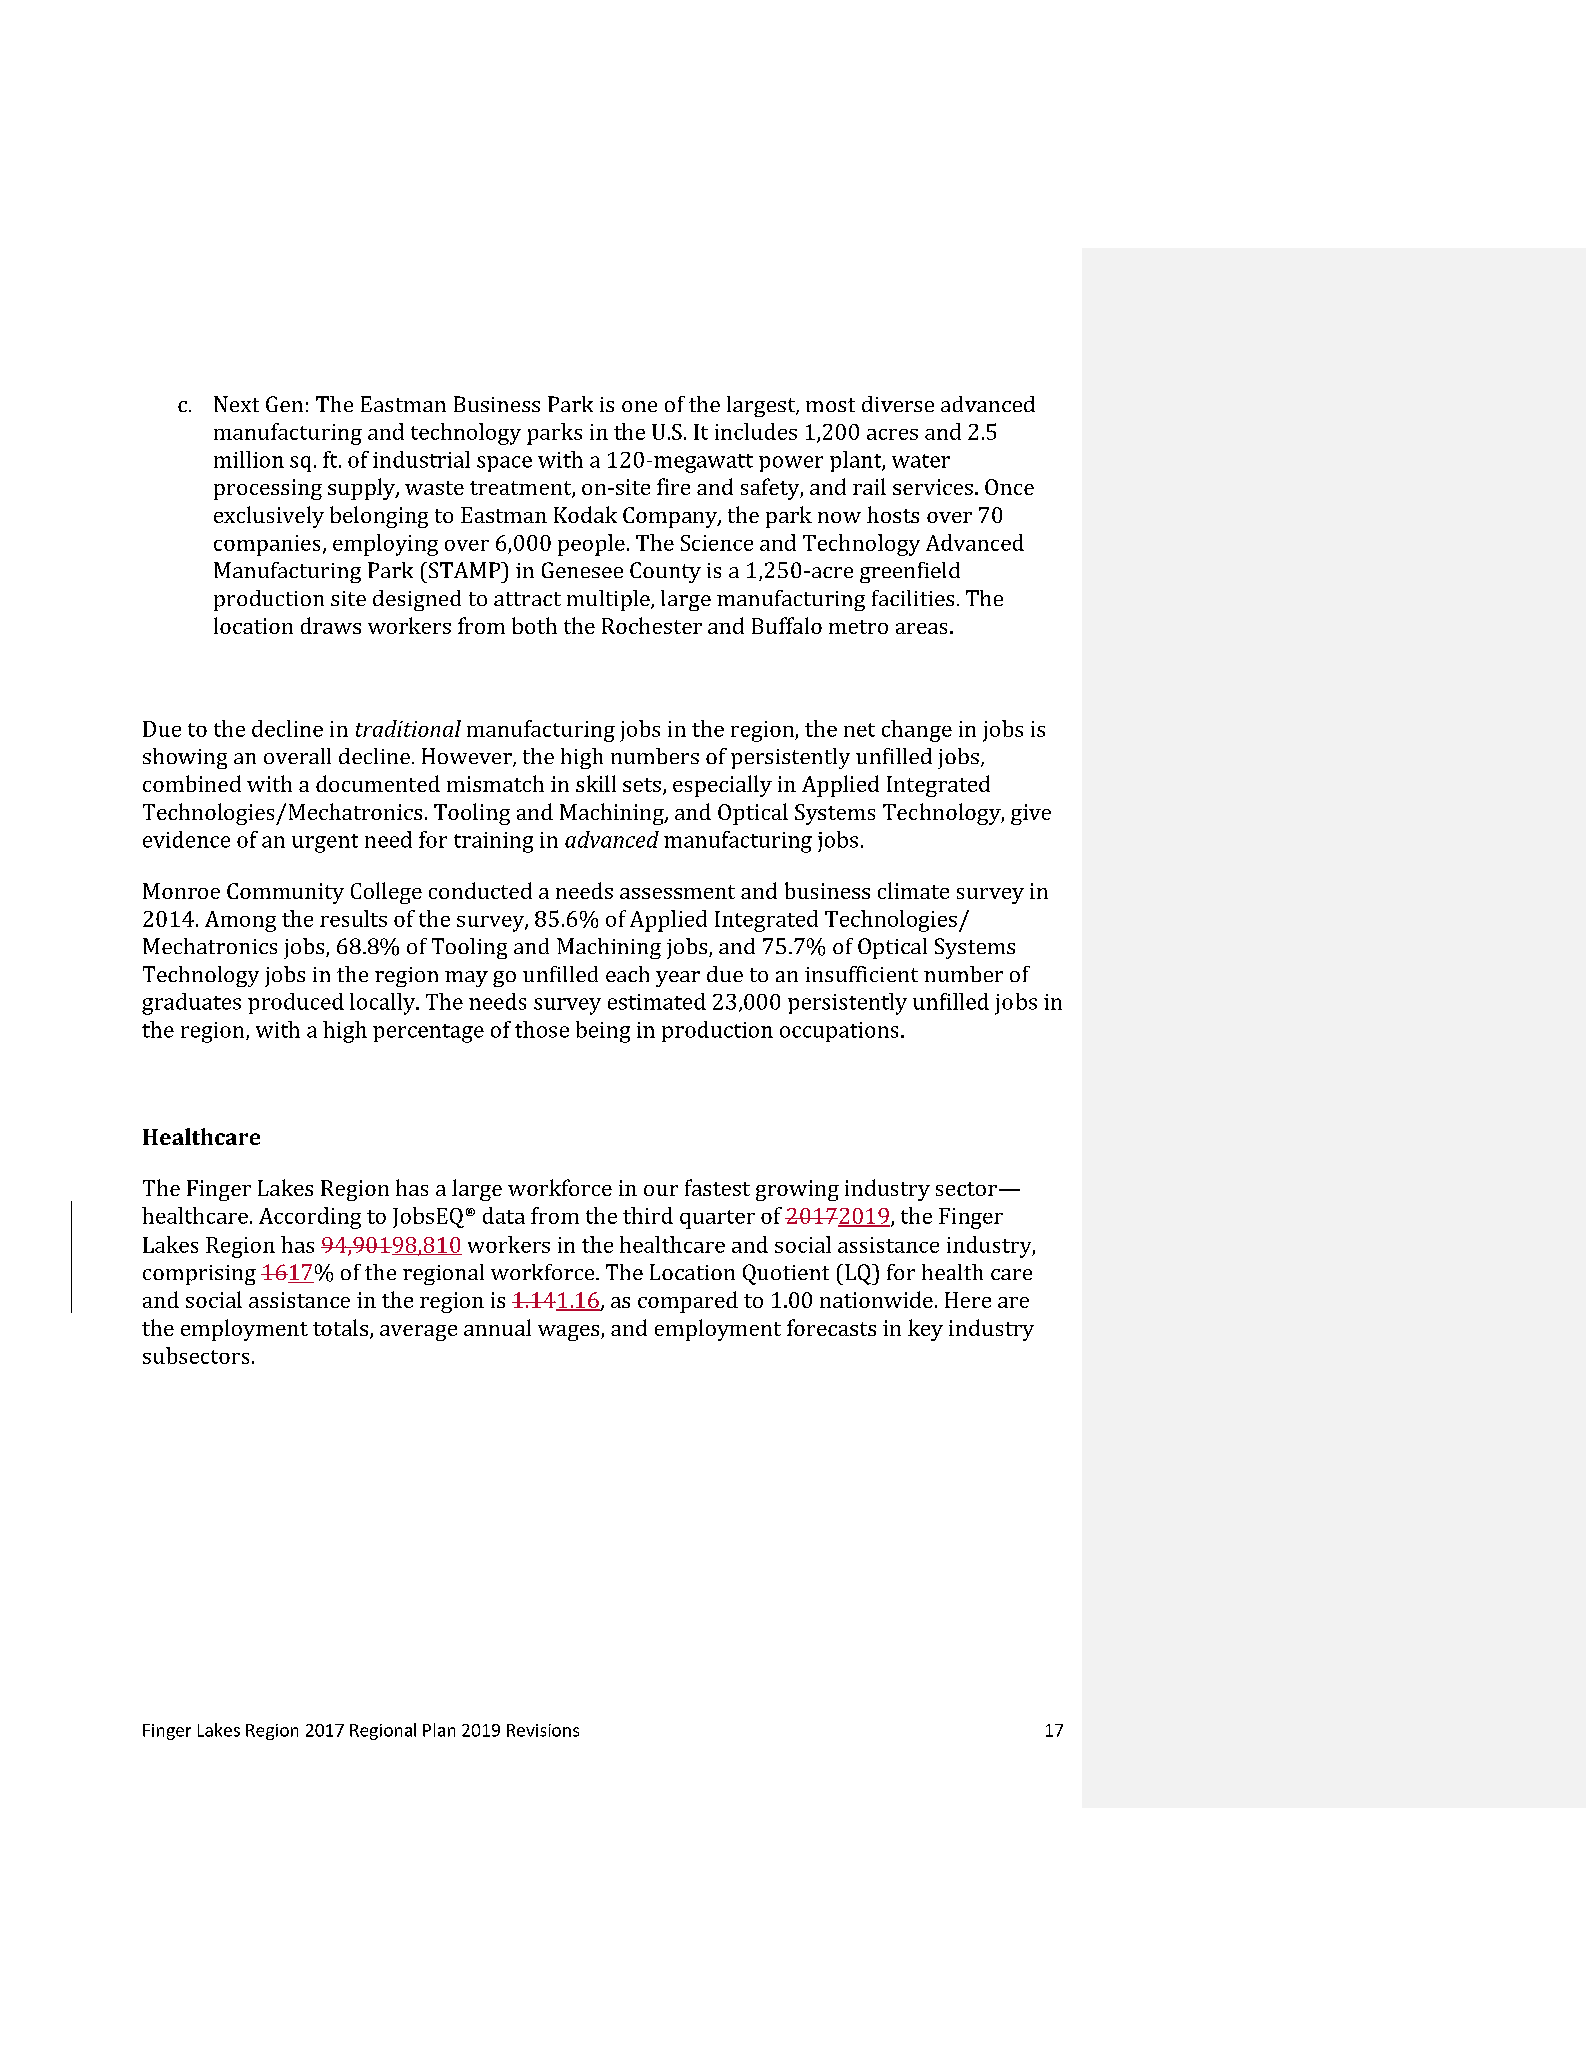 Image resolution: width=1586 pixels, height=2053 pixels. What do you see at coordinates (543, 1730) in the screenshot?
I see `Revisions` at bounding box center [543, 1730].
